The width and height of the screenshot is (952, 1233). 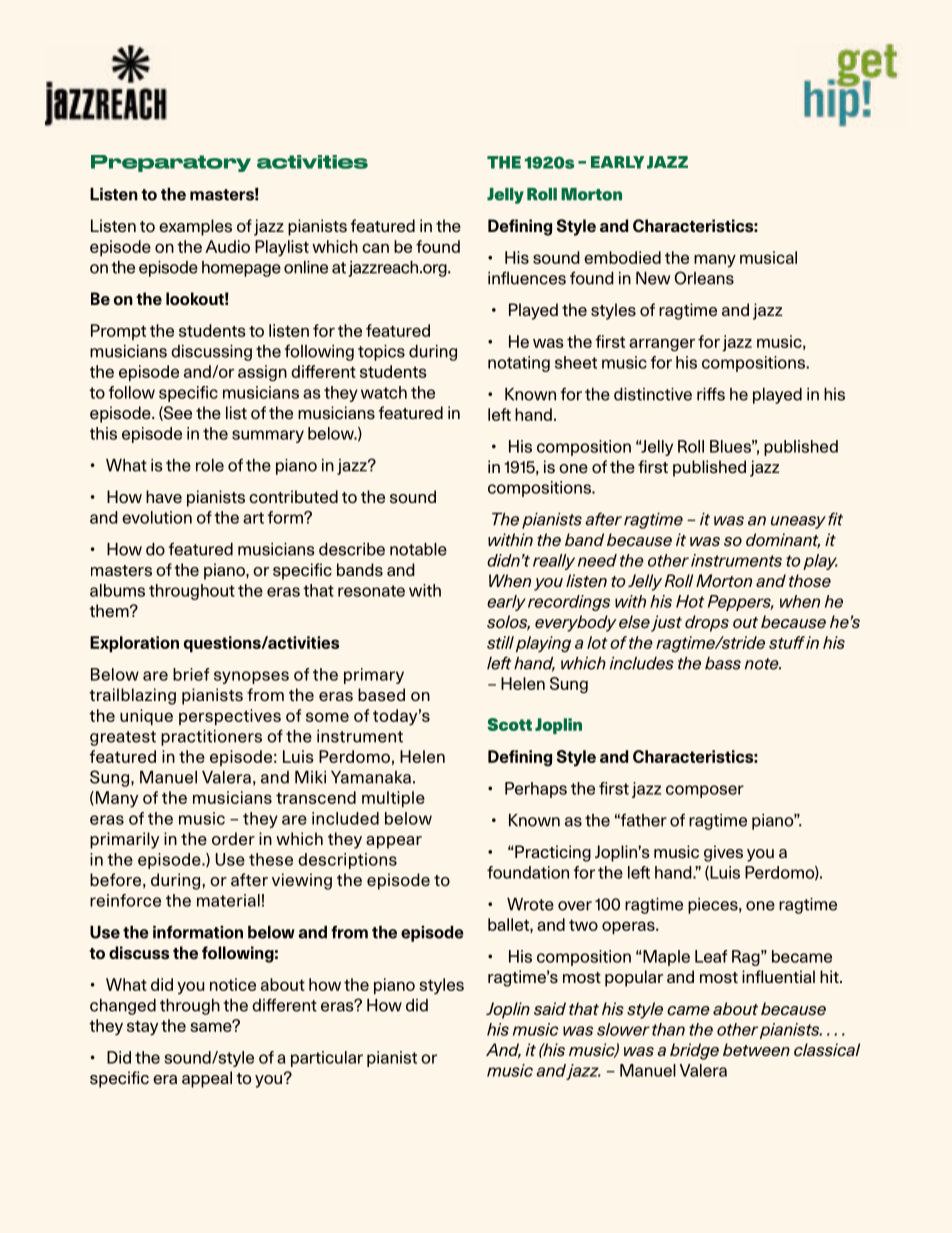 What do you see at coordinates (550, 1009) in the screenshot?
I see `said` at bounding box center [550, 1009].
